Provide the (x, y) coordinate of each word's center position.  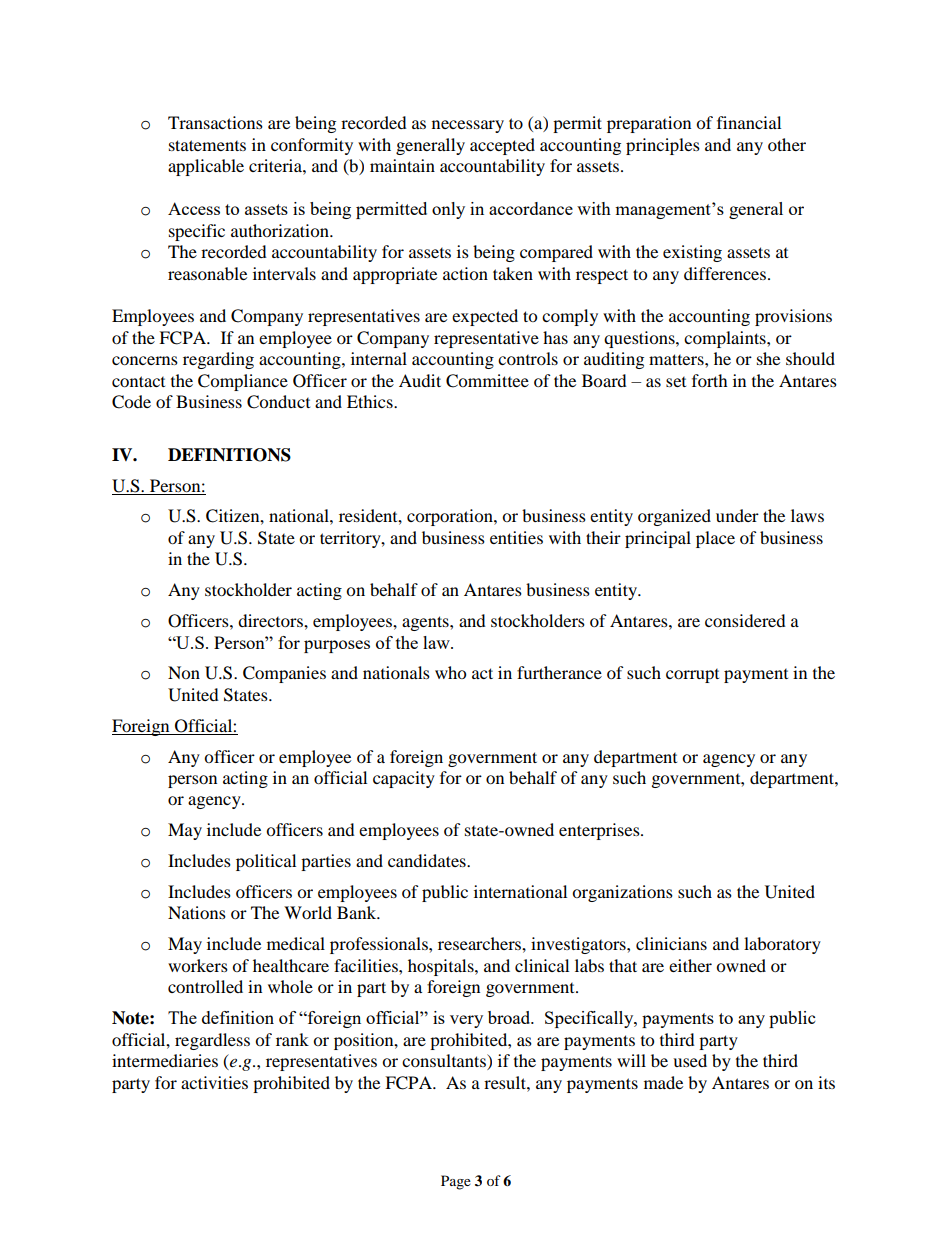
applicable (206, 167)
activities (214, 1082)
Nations (197, 912)
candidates (428, 860)
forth (710, 380)
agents (426, 623)
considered (745, 620)
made (663, 1082)
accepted (502, 146)
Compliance (243, 382)
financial (749, 122)
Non (184, 672)
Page (456, 1182)
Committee (487, 381)
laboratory (782, 945)
